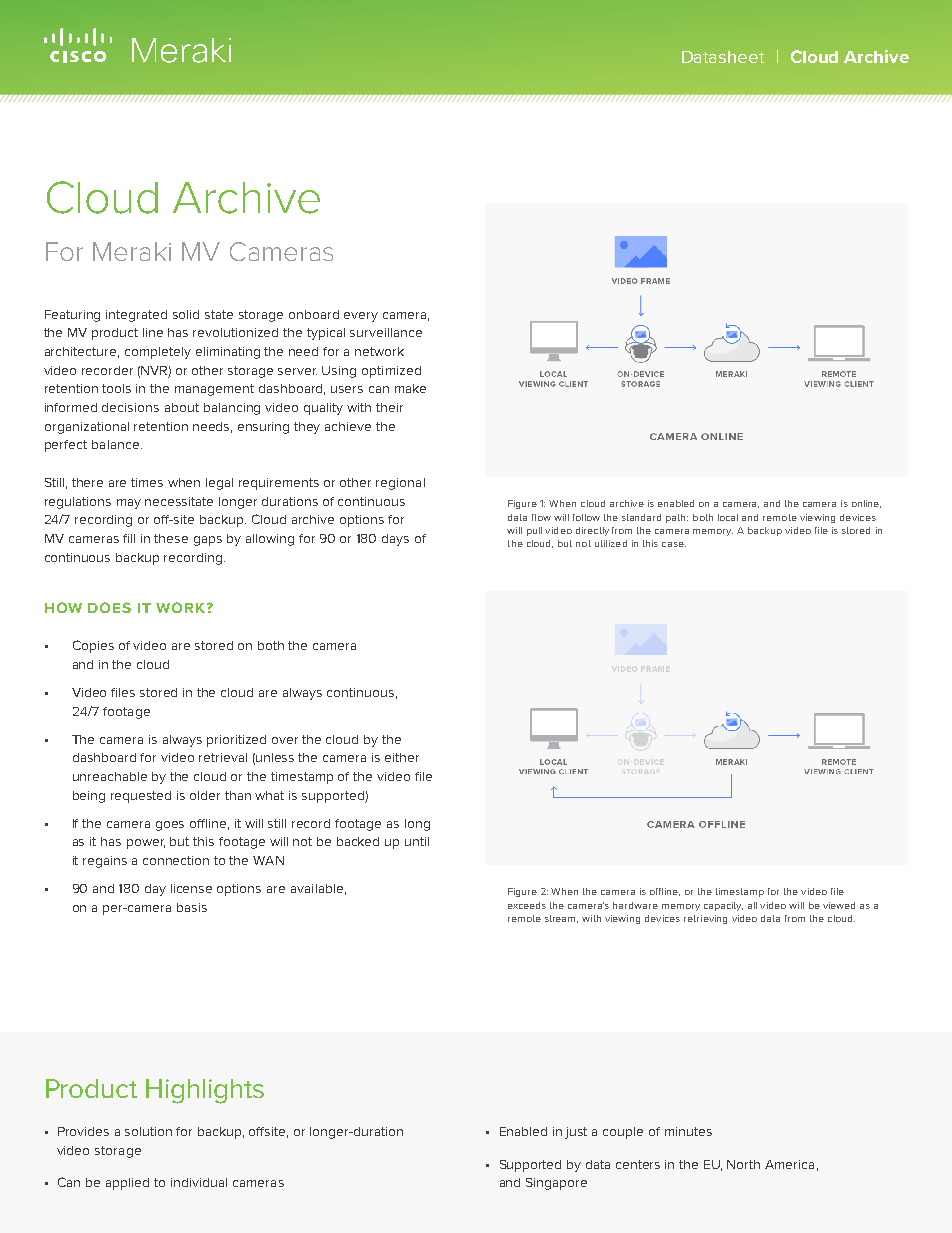 This screenshot has height=1233, width=952. Describe the element at coordinates (556, 1184) in the screenshot. I see `Singapore` at that location.
